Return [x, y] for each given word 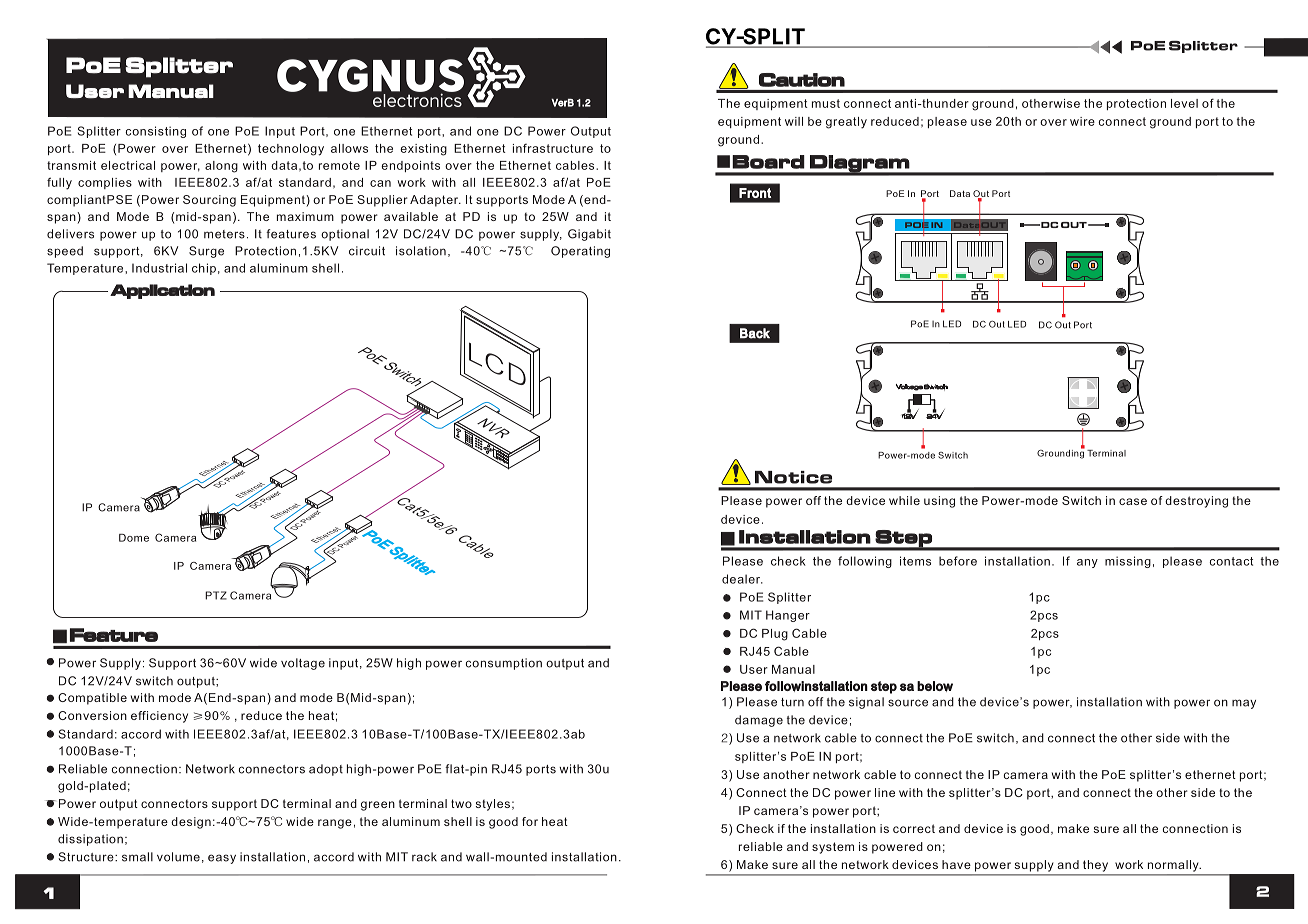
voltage [303, 664]
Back [755, 333]
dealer [742, 579]
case [1133, 501]
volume [178, 857]
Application [162, 291]
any [1087, 563]
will [794, 121]
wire [1082, 121]
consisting [155, 132]
